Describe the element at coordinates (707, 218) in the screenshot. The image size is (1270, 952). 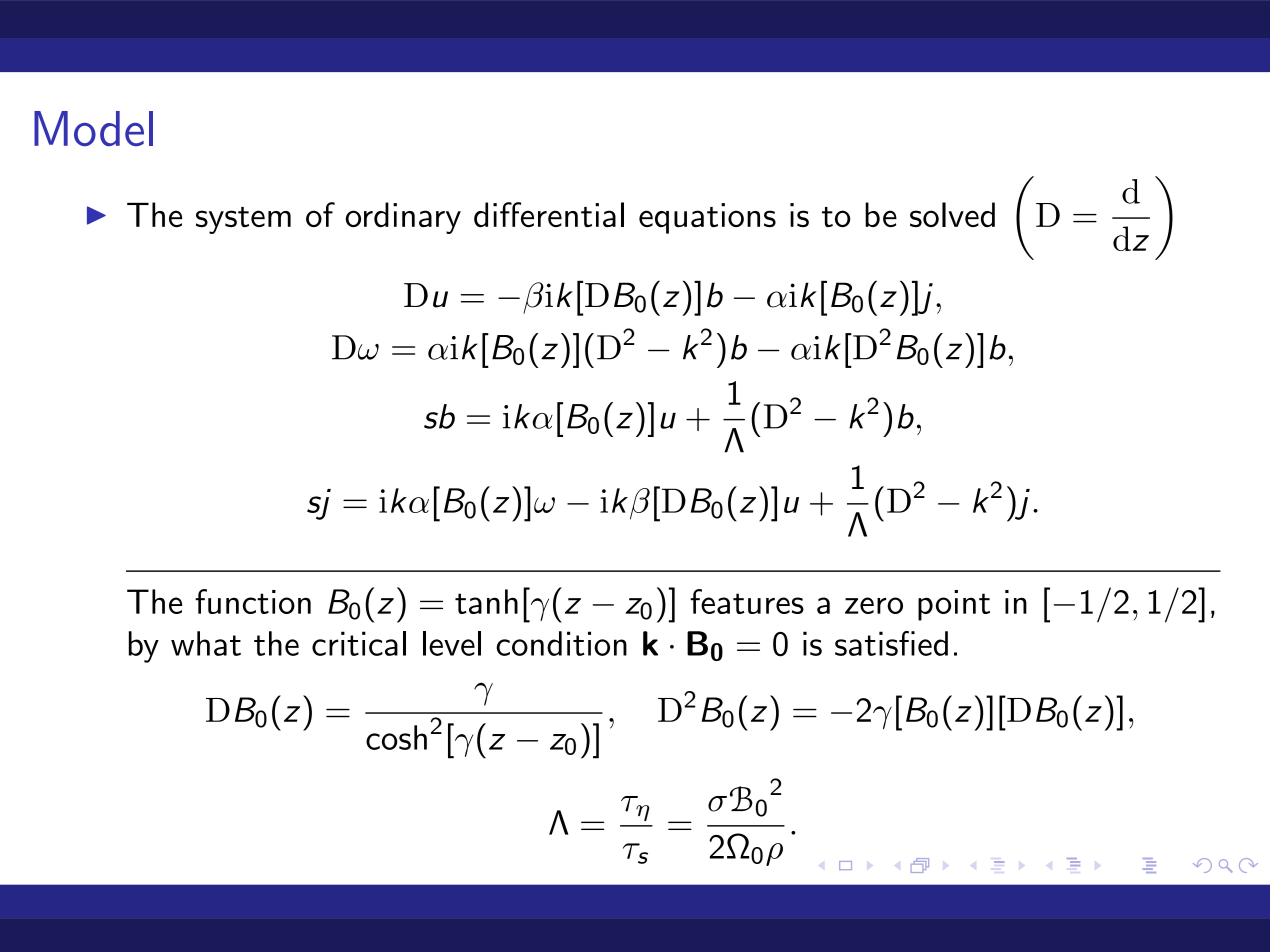
I see `equations` at that location.
